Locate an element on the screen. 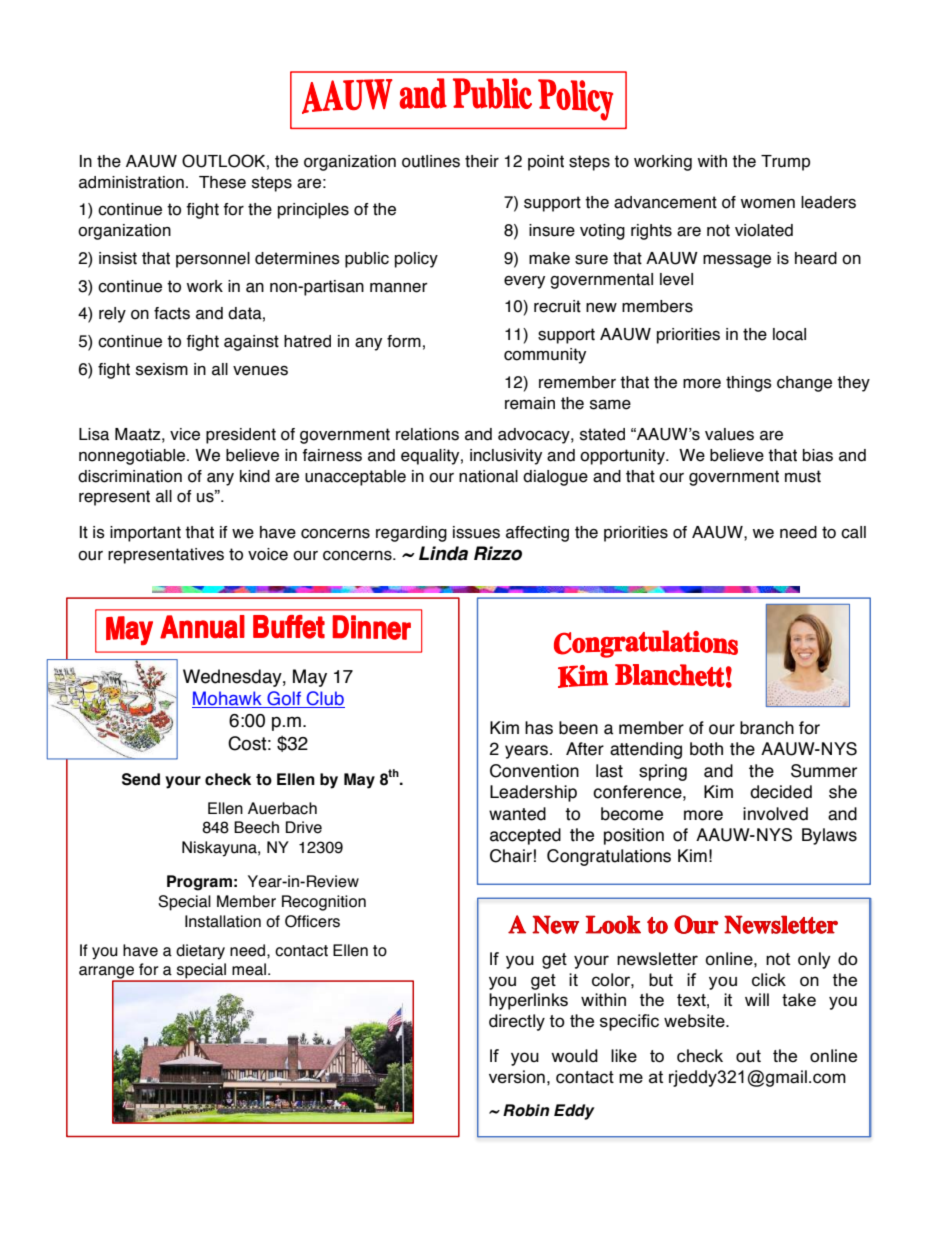 This screenshot has height=1233, width=952. women is located at coordinates (768, 204).
